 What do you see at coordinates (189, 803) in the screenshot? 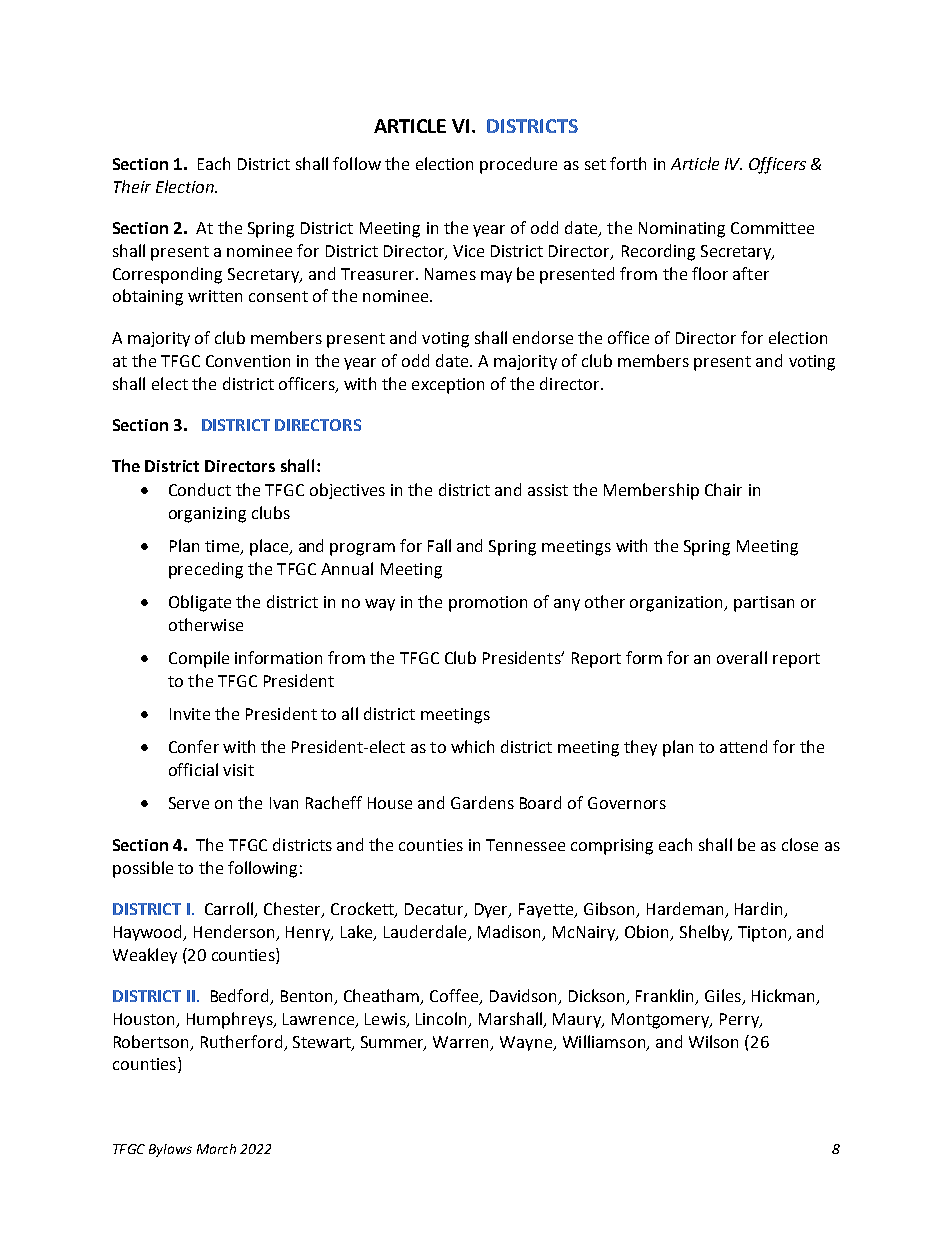
I see `Serve` at bounding box center [189, 803].
